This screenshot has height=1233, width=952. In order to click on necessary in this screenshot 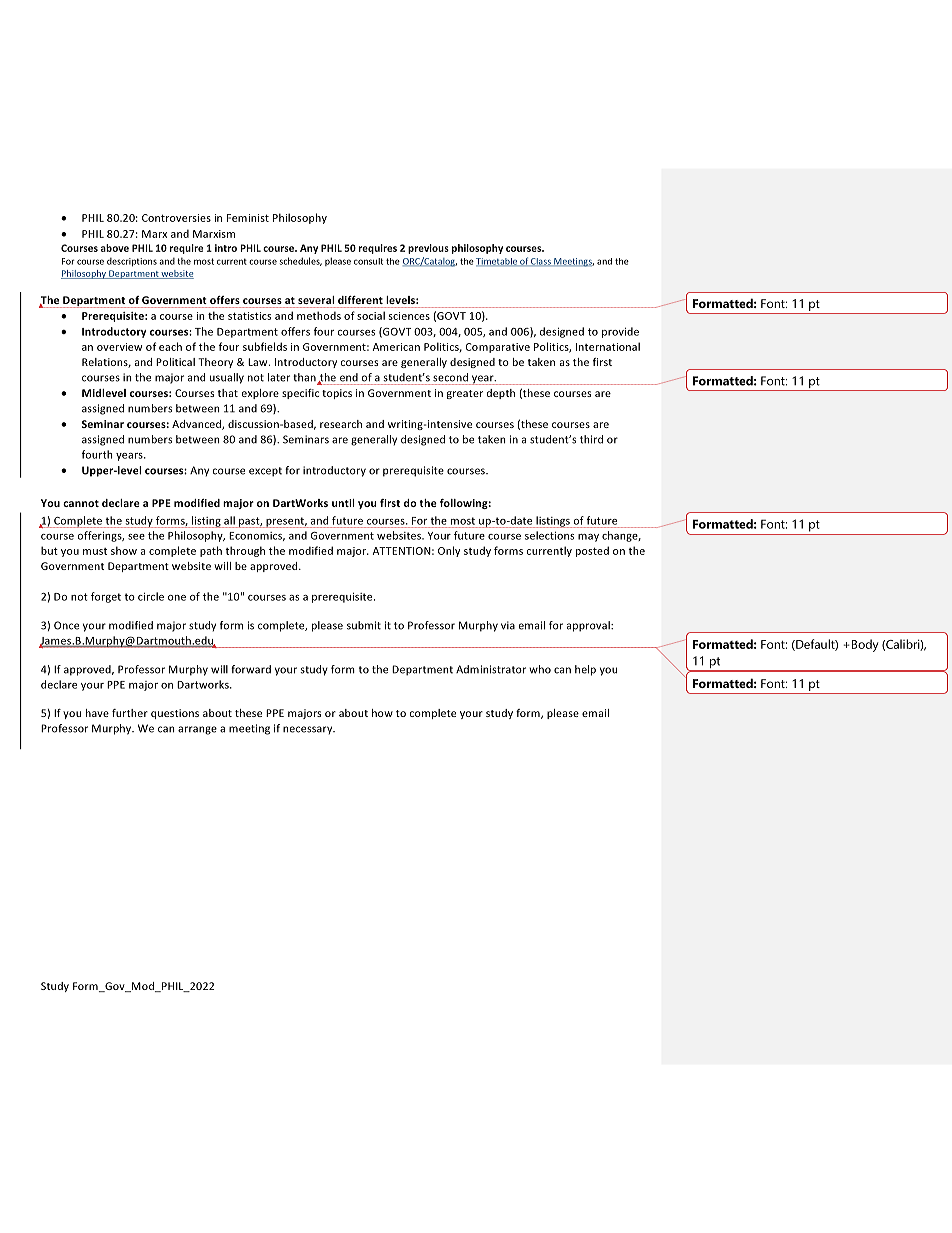, I will do `click(309, 730)`.
